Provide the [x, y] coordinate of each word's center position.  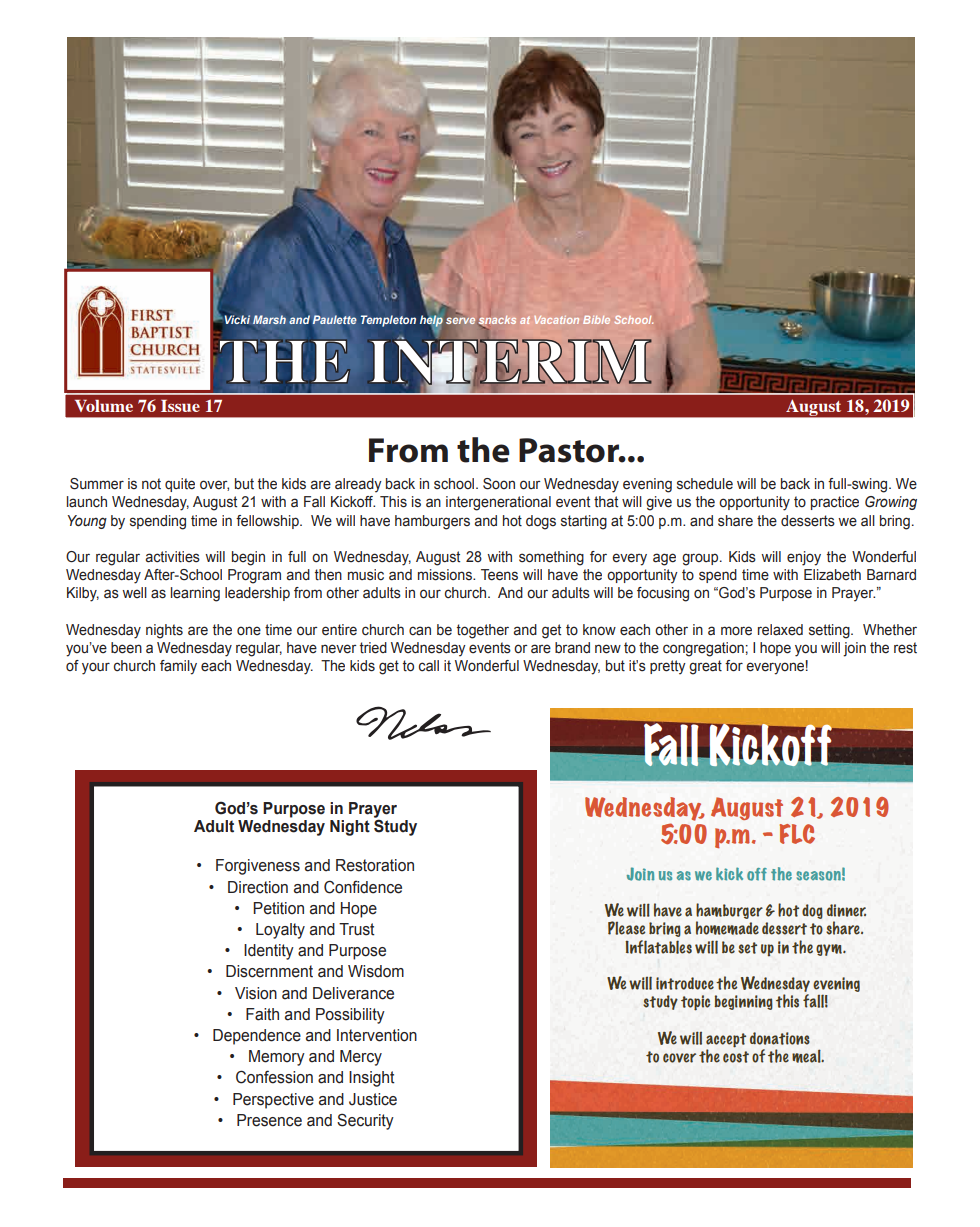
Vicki [237, 319]
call [429, 666]
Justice [373, 1099]
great [705, 667]
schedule [705, 484]
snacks [496, 321]
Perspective [273, 1101]
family [178, 667]
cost [736, 1057]
